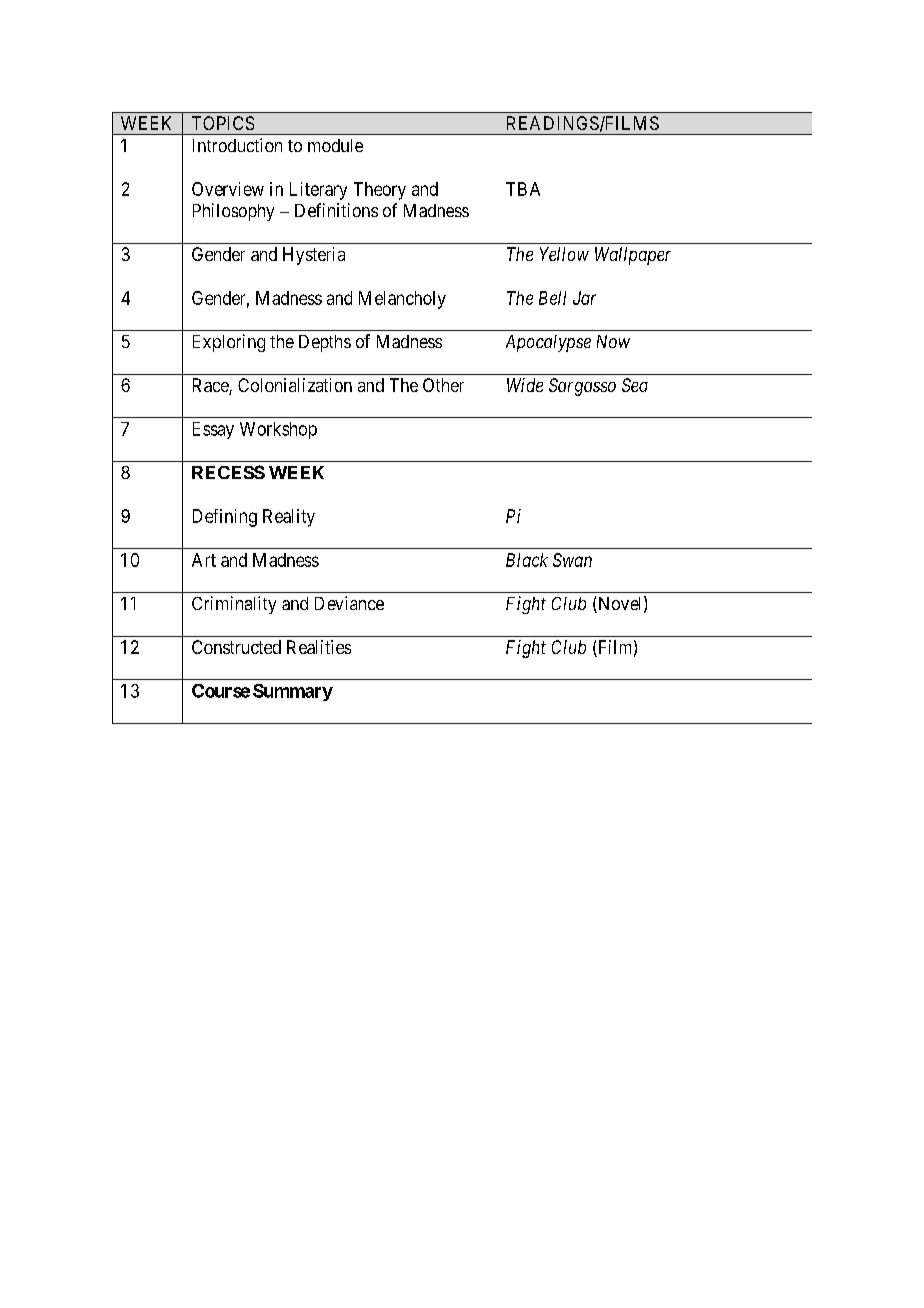  What do you see at coordinates (237, 145) in the screenshot?
I see `Introduction` at bounding box center [237, 145].
